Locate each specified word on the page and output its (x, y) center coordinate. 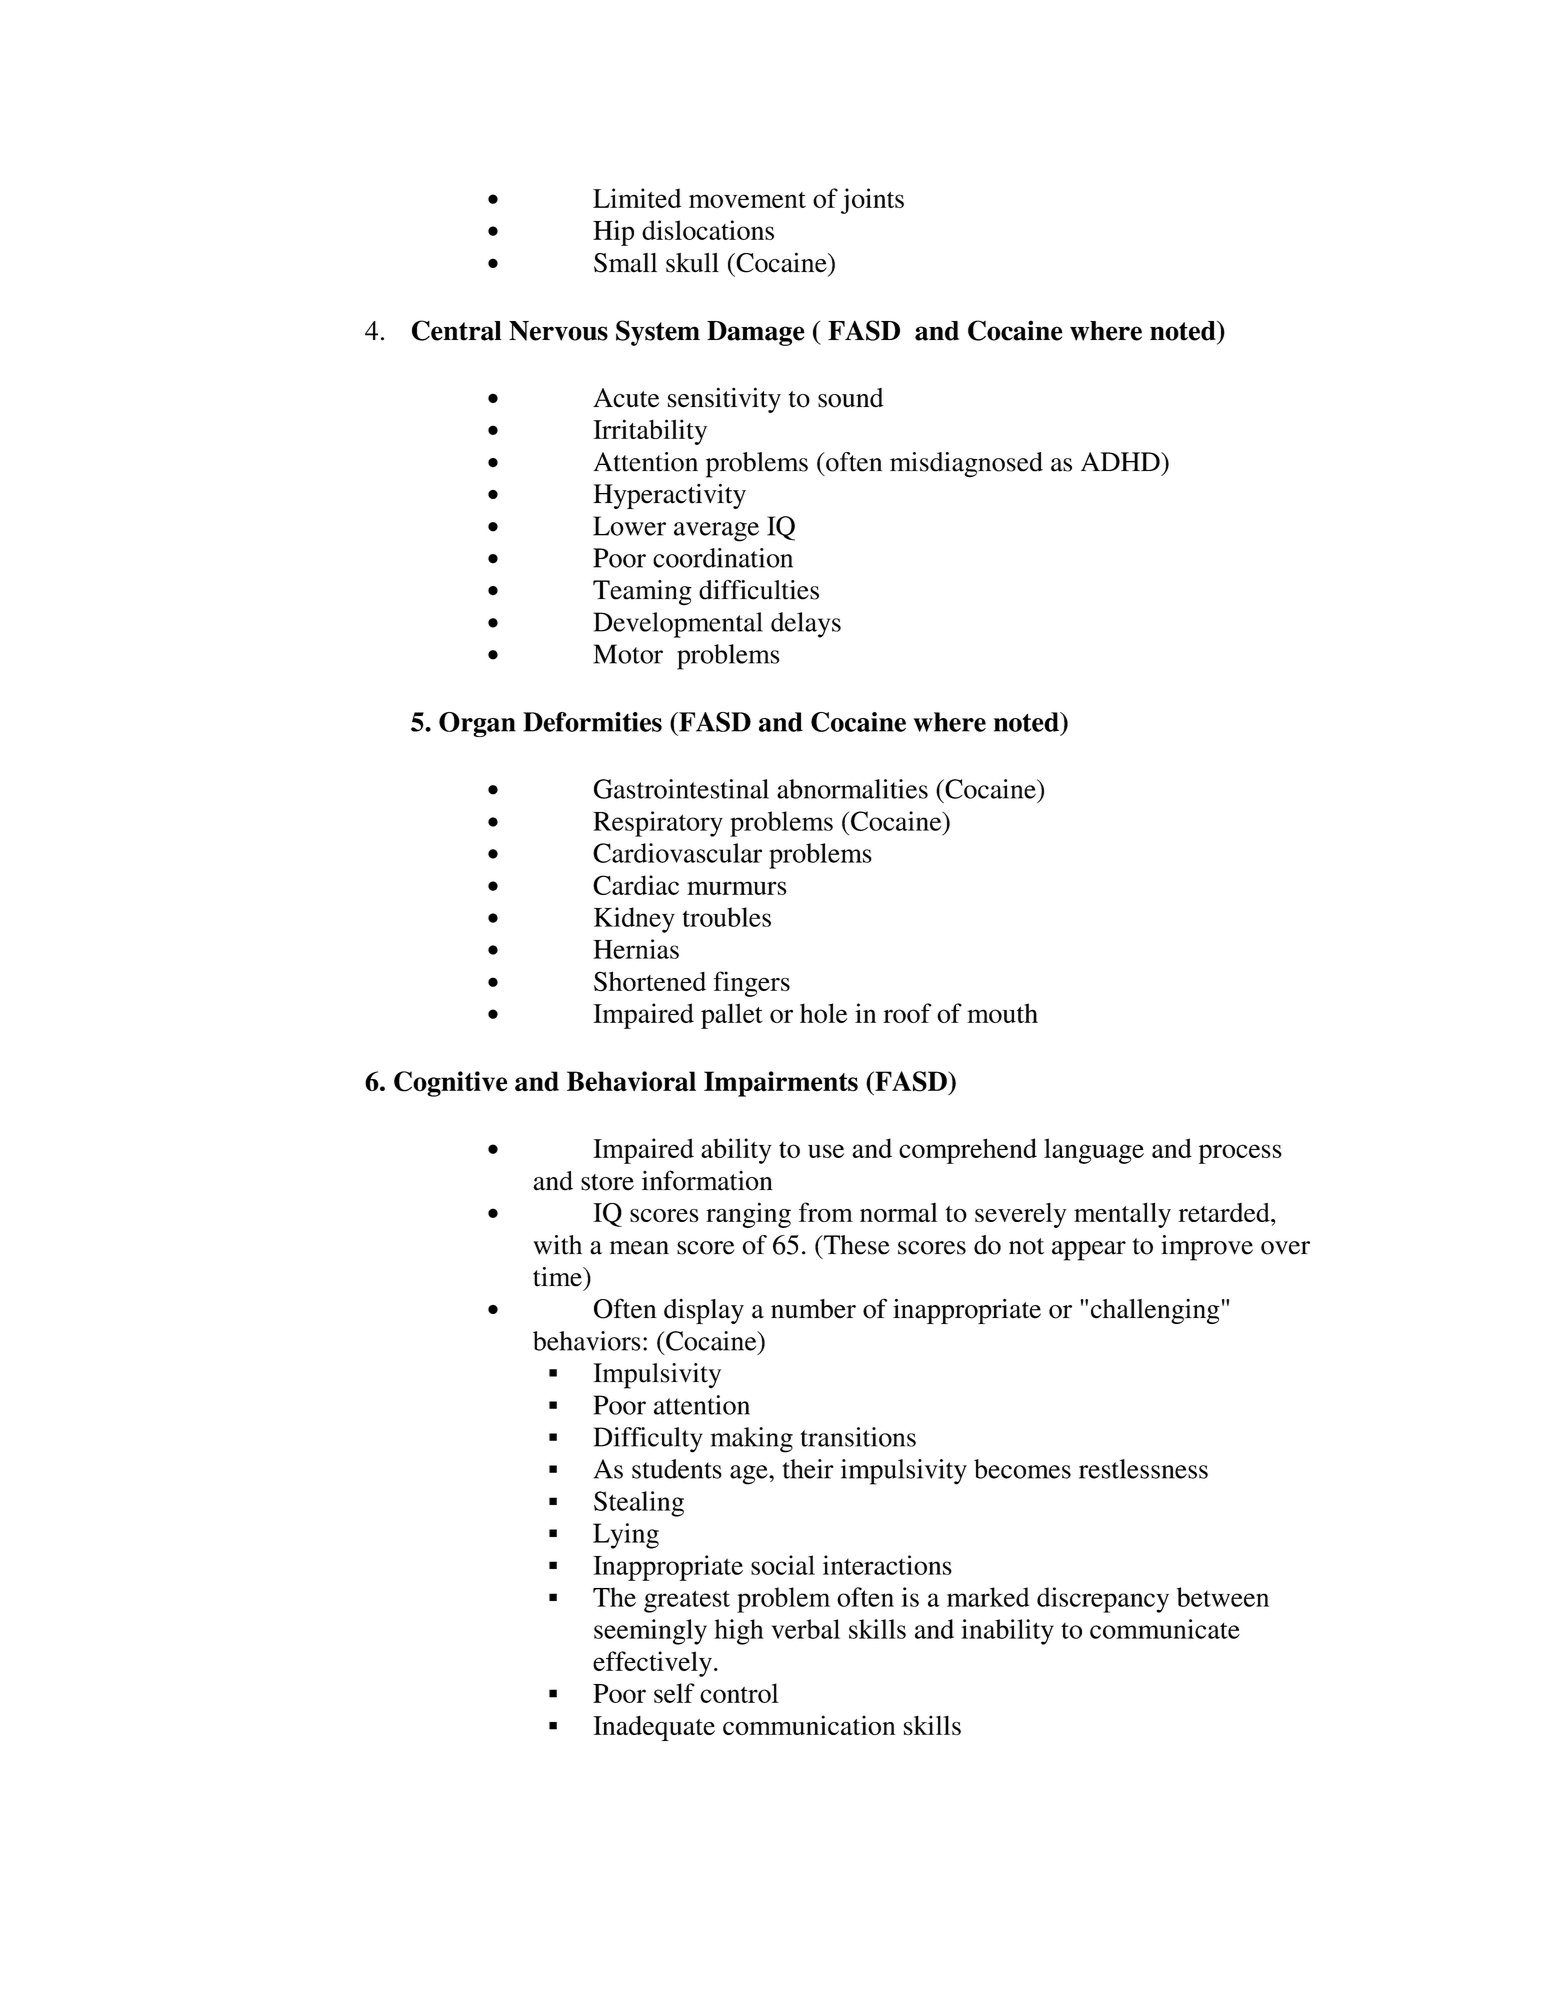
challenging (1155, 1311)
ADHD (1121, 461)
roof (907, 1013)
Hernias (636, 949)
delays (806, 625)
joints (872, 201)
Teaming (642, 593)
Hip (613, 233)
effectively (652, 1664)
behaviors (586, 1341)
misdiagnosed (966, 465)
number (813, 1309)
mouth (1002, 1013)
